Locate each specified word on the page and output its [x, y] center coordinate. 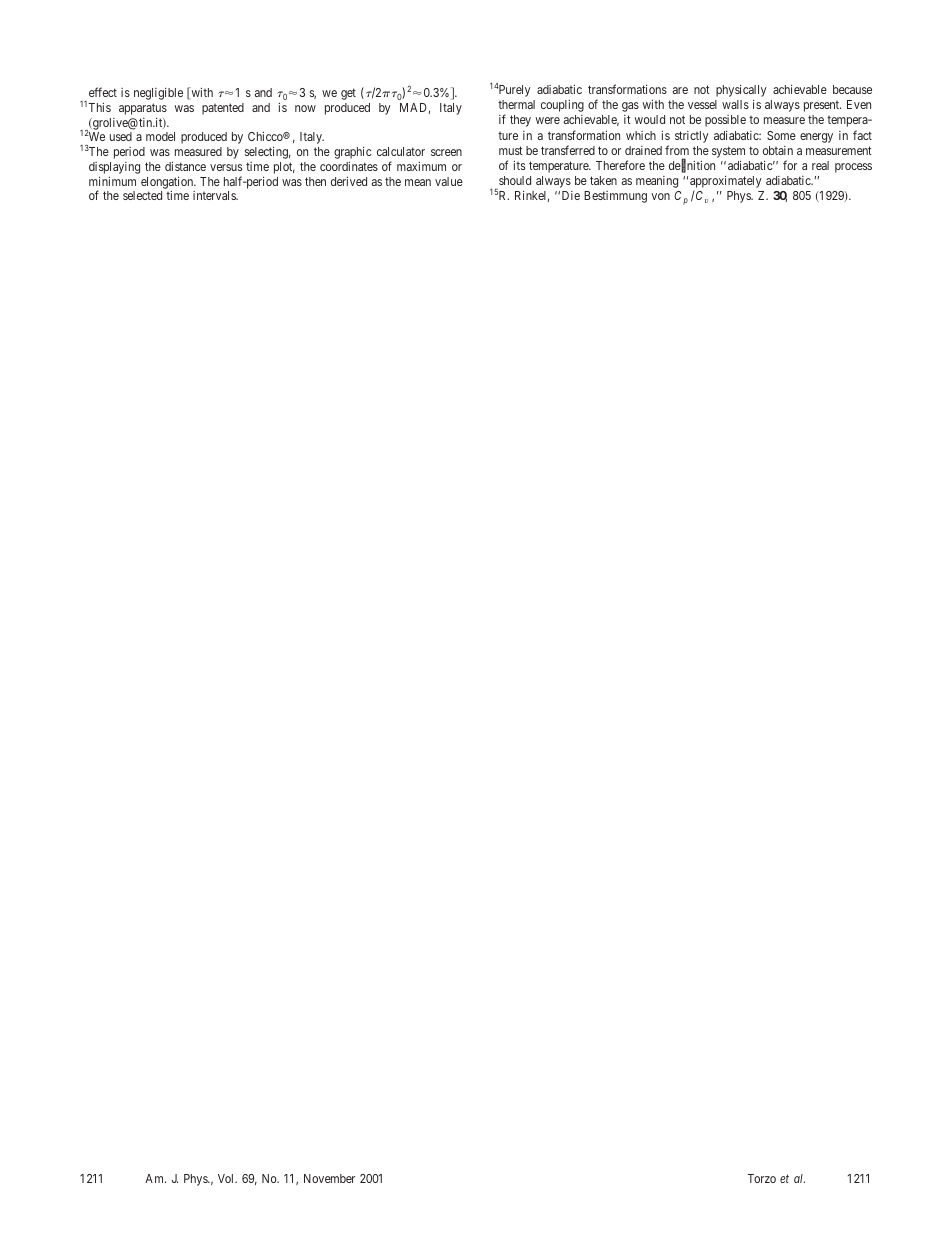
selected [142, 195]
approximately [725, 182]
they [520, 121]
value [449, 181]
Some [781, 135]
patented [223, 109]
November [329, 1178]
